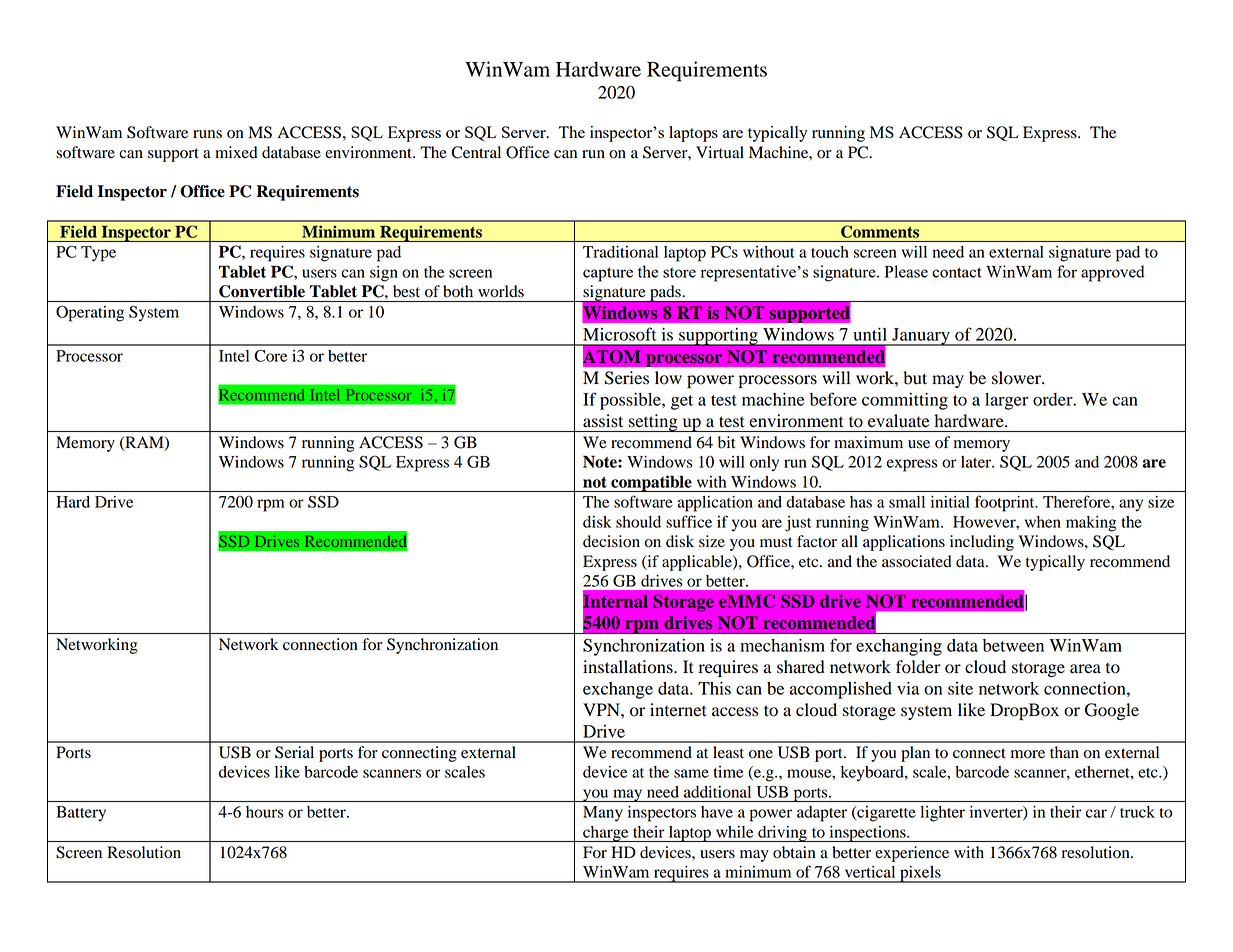 The width and height of the page is (1233, 952). Describe the element at coordinates (912, 854) in the page. I see `experience` at that location.
